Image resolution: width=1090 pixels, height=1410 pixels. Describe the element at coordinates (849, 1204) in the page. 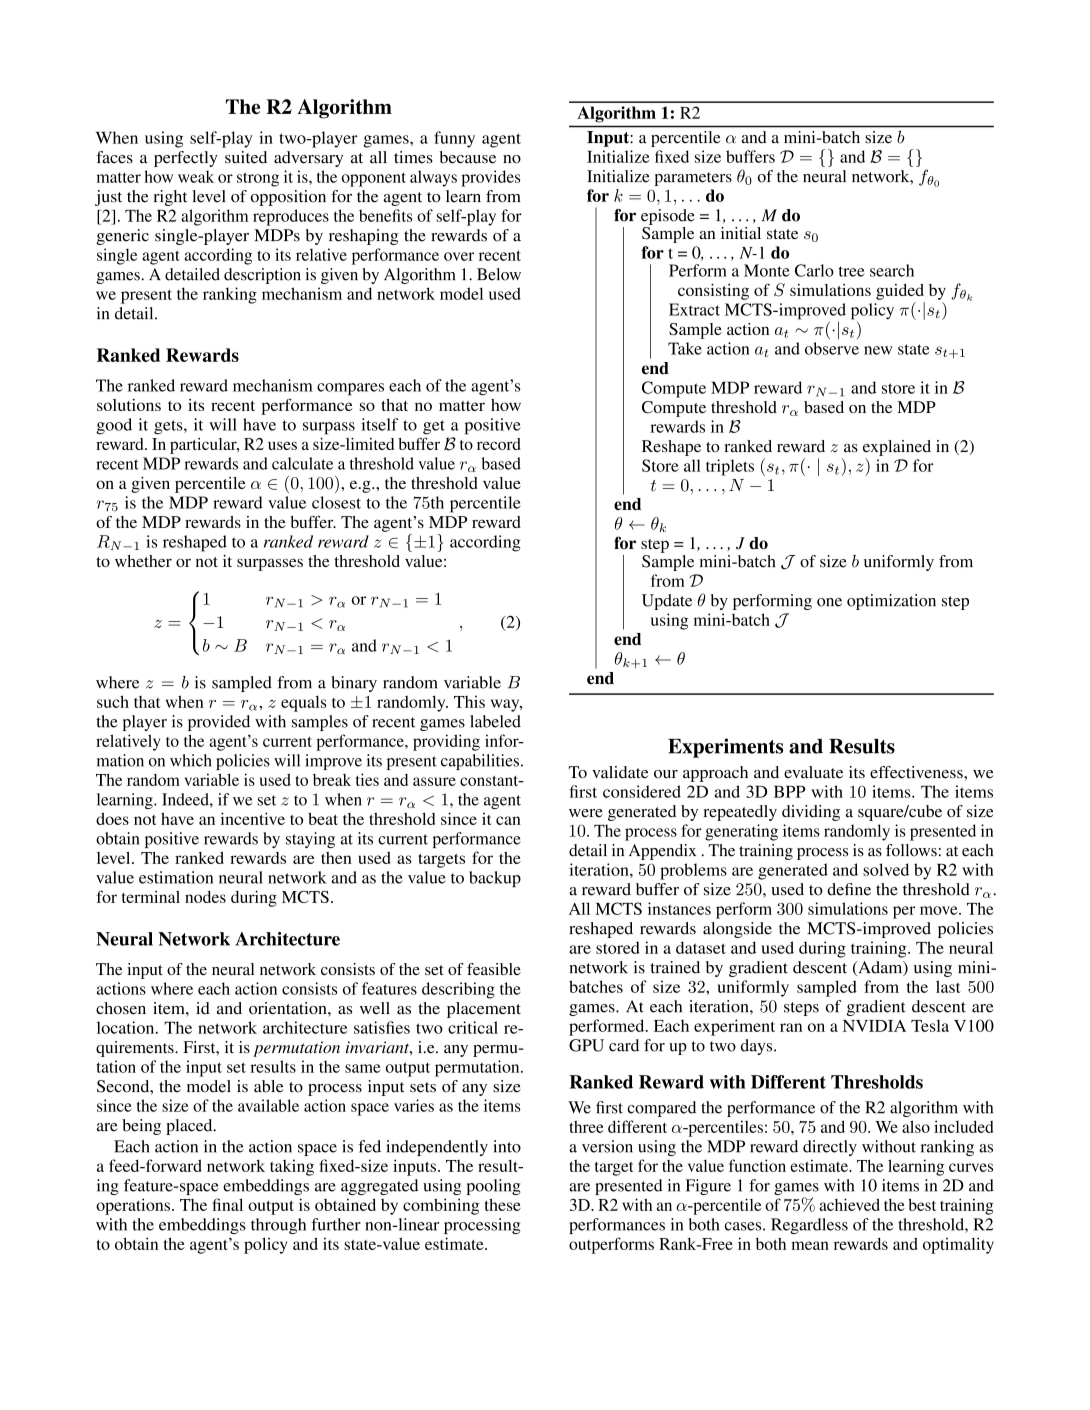

I see `achieved` at that location.
